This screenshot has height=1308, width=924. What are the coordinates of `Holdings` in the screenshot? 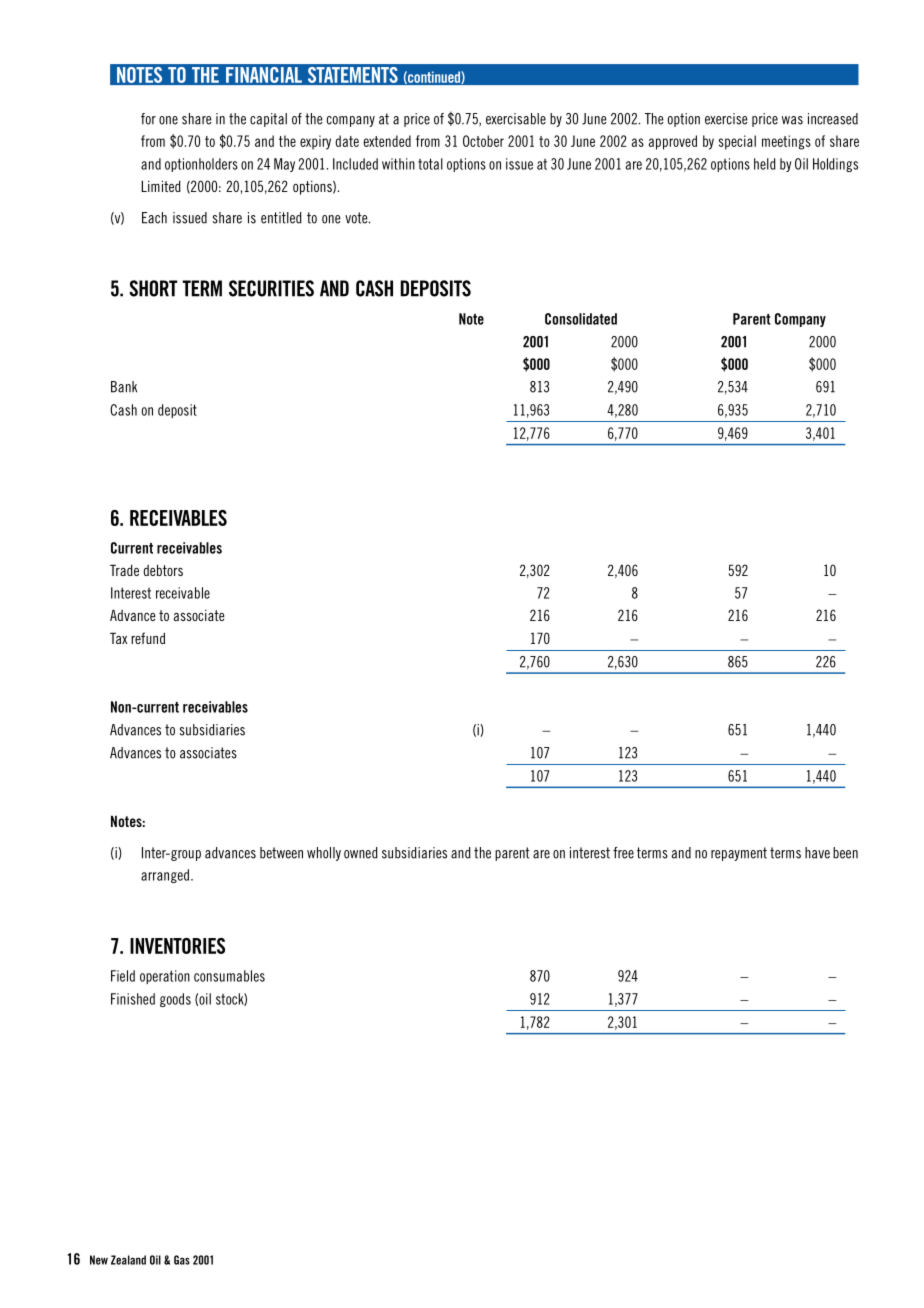 It's located at (835, 165).
